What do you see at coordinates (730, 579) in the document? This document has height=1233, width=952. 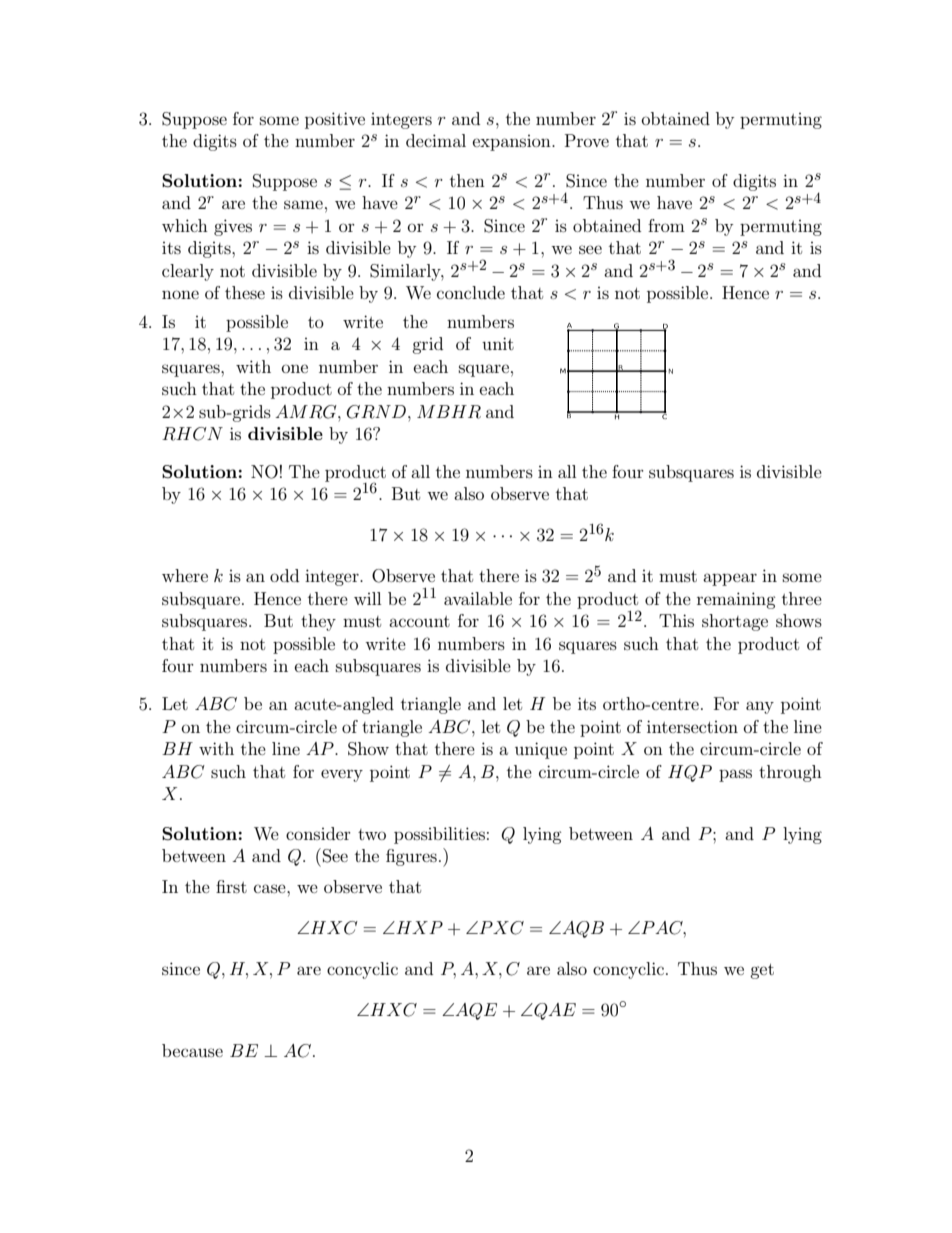 I see `appear` at bounding box center [730, 579].
